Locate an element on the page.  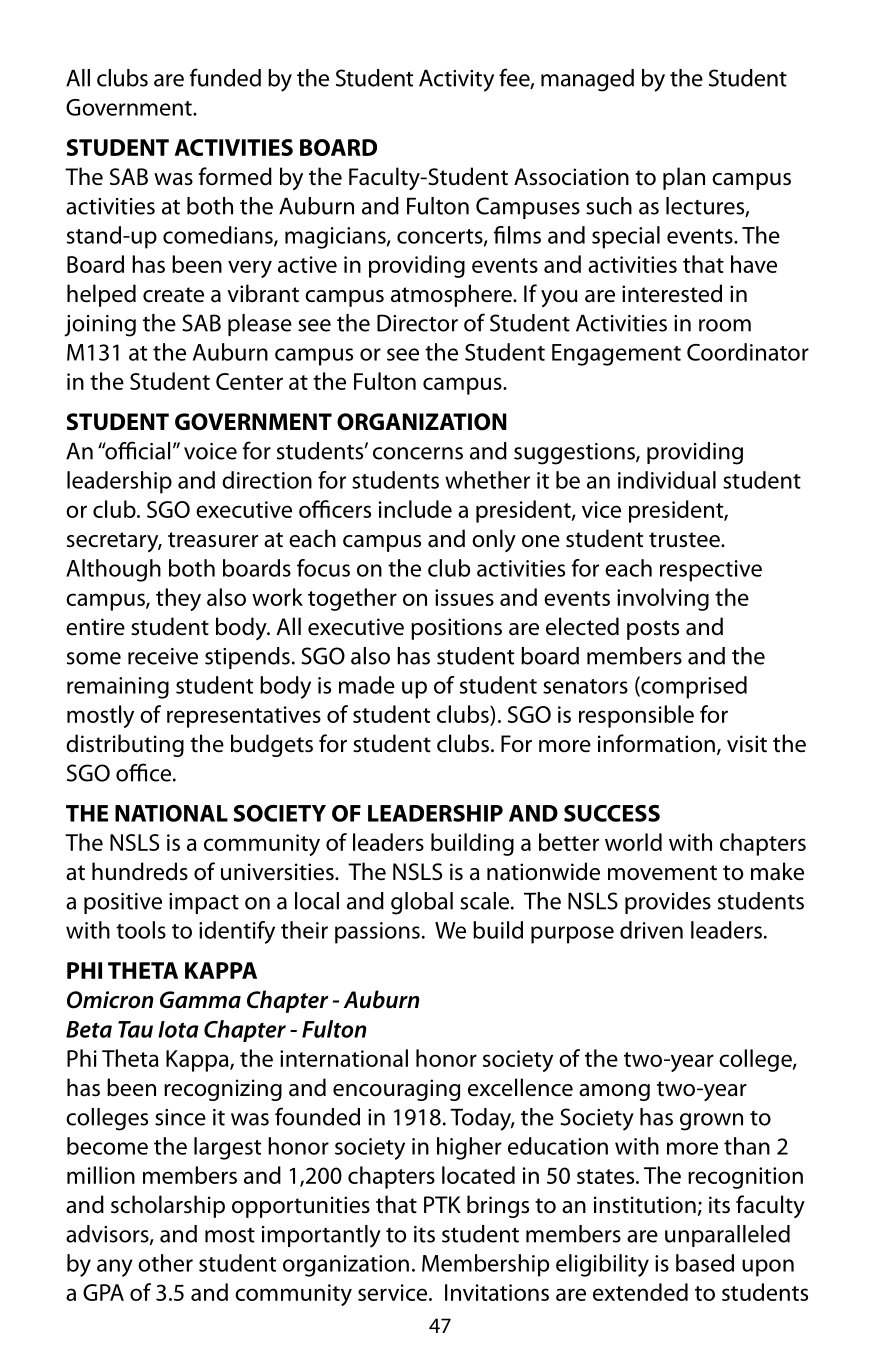
plan is located at coordinates (684, 178).
